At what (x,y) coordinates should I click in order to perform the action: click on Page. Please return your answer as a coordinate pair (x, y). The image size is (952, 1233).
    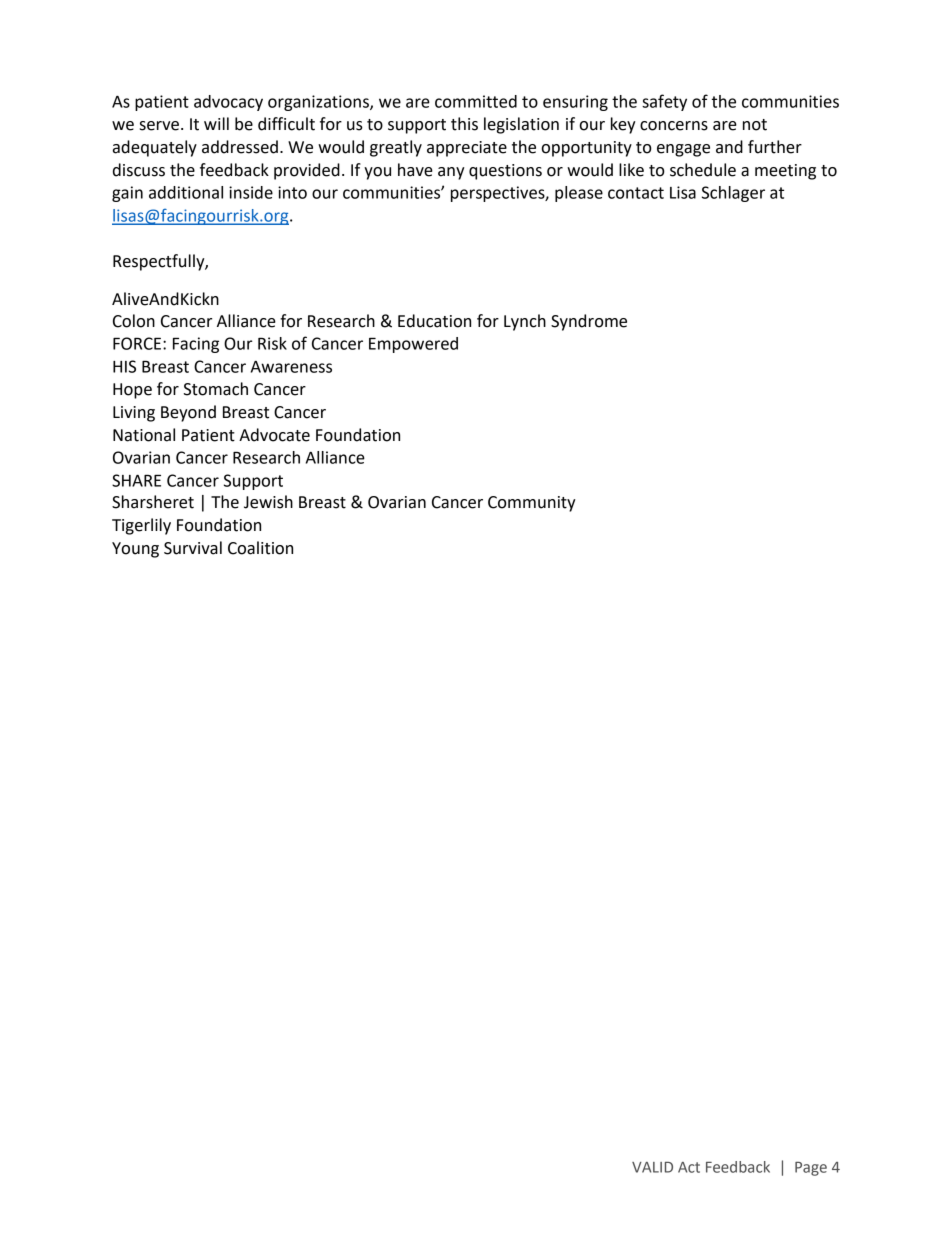
    Looking at the image, I should click on (811, 1169).
